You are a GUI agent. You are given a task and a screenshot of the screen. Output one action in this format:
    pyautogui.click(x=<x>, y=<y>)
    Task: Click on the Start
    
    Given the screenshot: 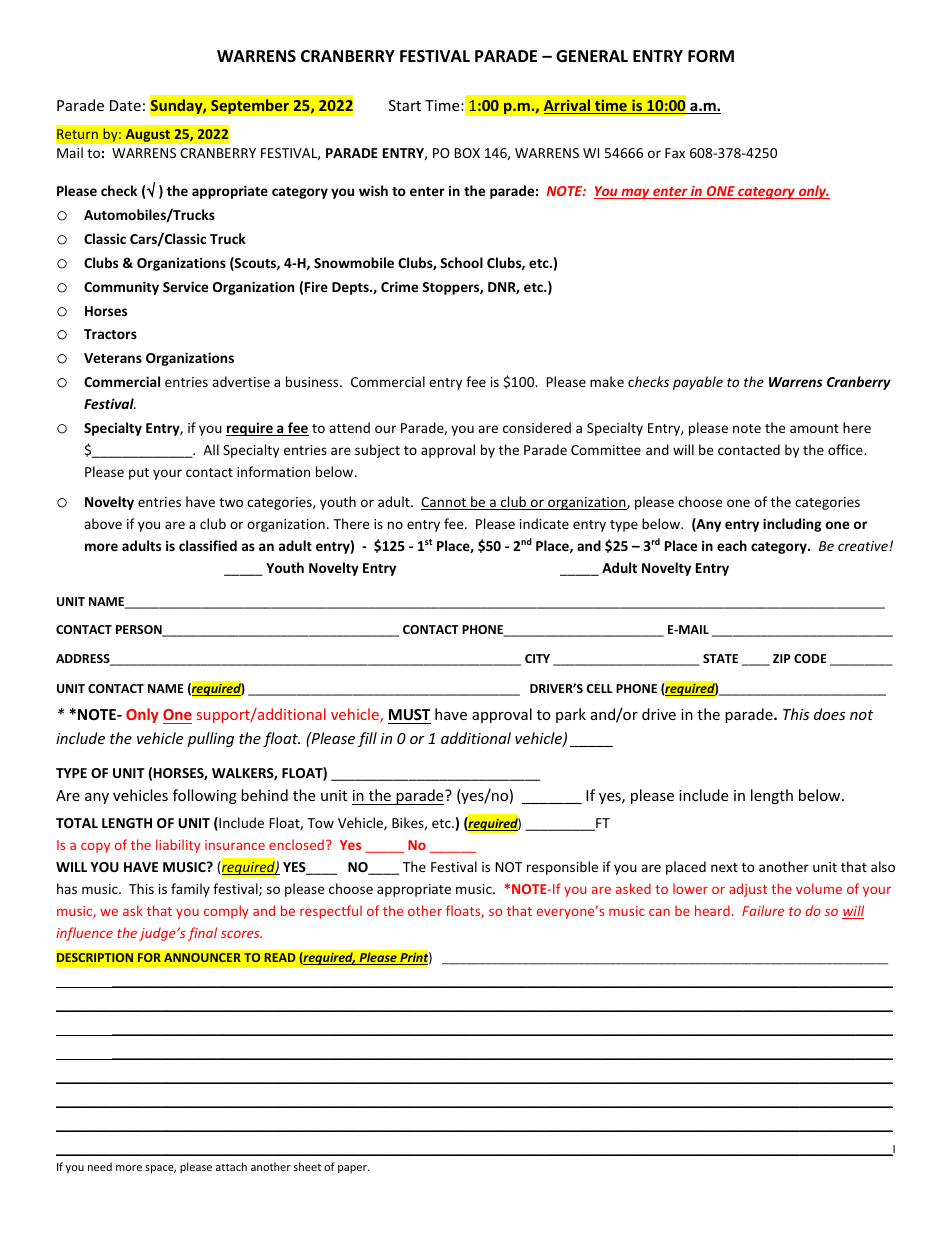 What is the action you would take?
    pyautogui.click(x=405, y=105)
